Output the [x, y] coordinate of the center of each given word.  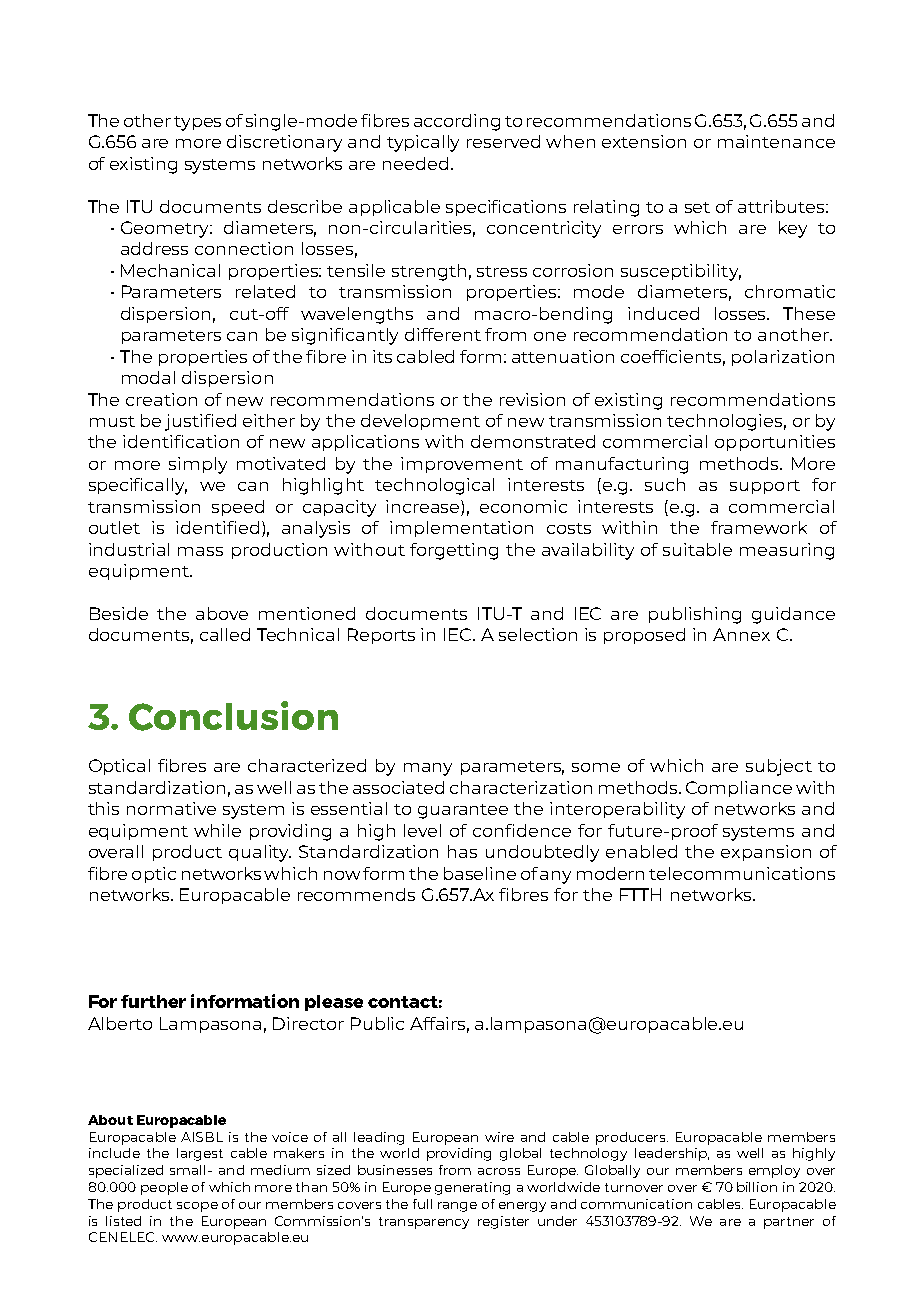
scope [197, 1207]
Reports [381, 636]
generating [472, 1188]
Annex [741, 634]
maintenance [776, 141]
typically [423, 143]
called [225, 634]
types [197, 123]
